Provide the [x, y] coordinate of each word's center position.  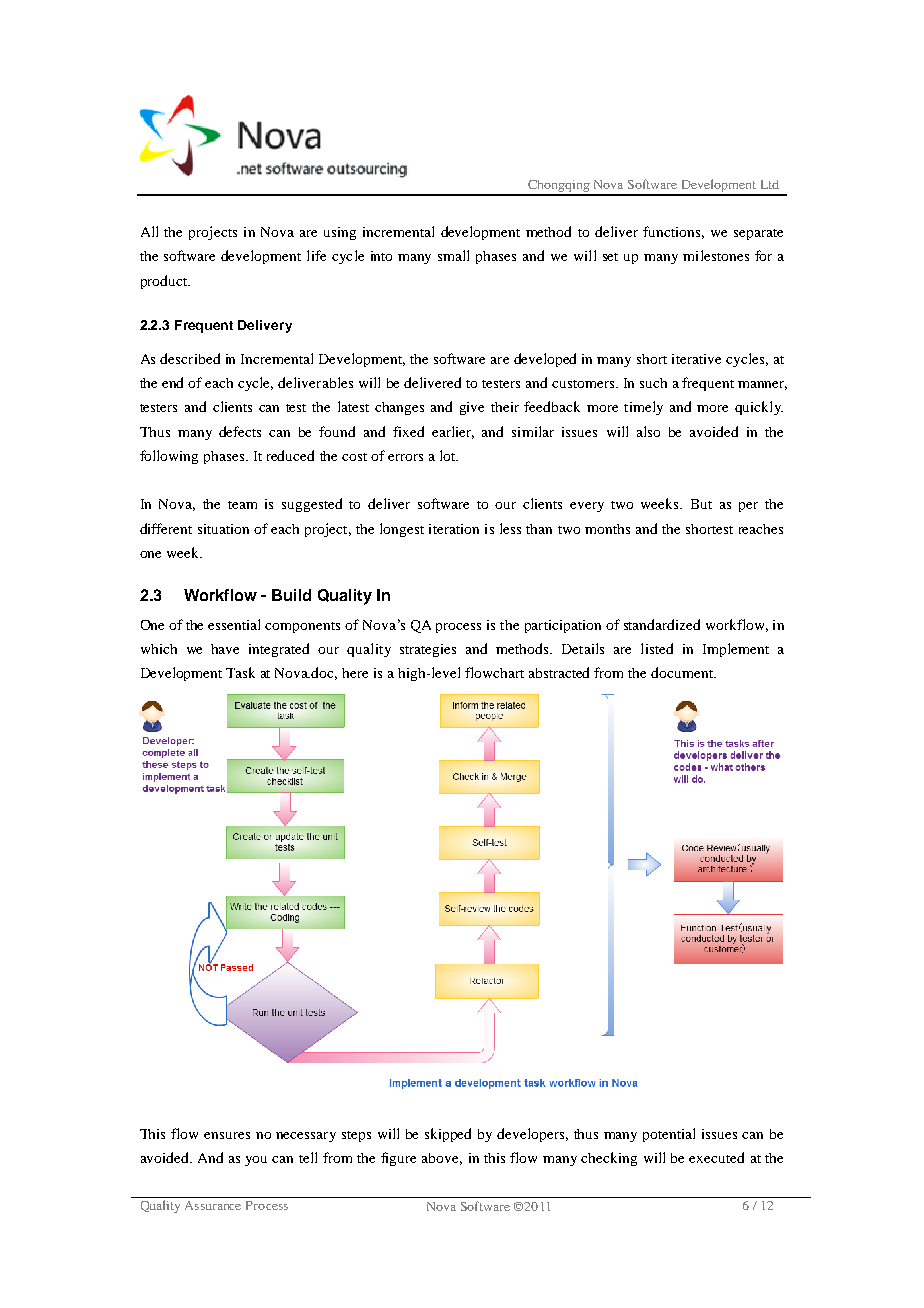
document [683, 672]
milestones [716, 255]
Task [240, 672]
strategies [428, 650]
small [453, 255]
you [256, 1161]
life [316, 255]
